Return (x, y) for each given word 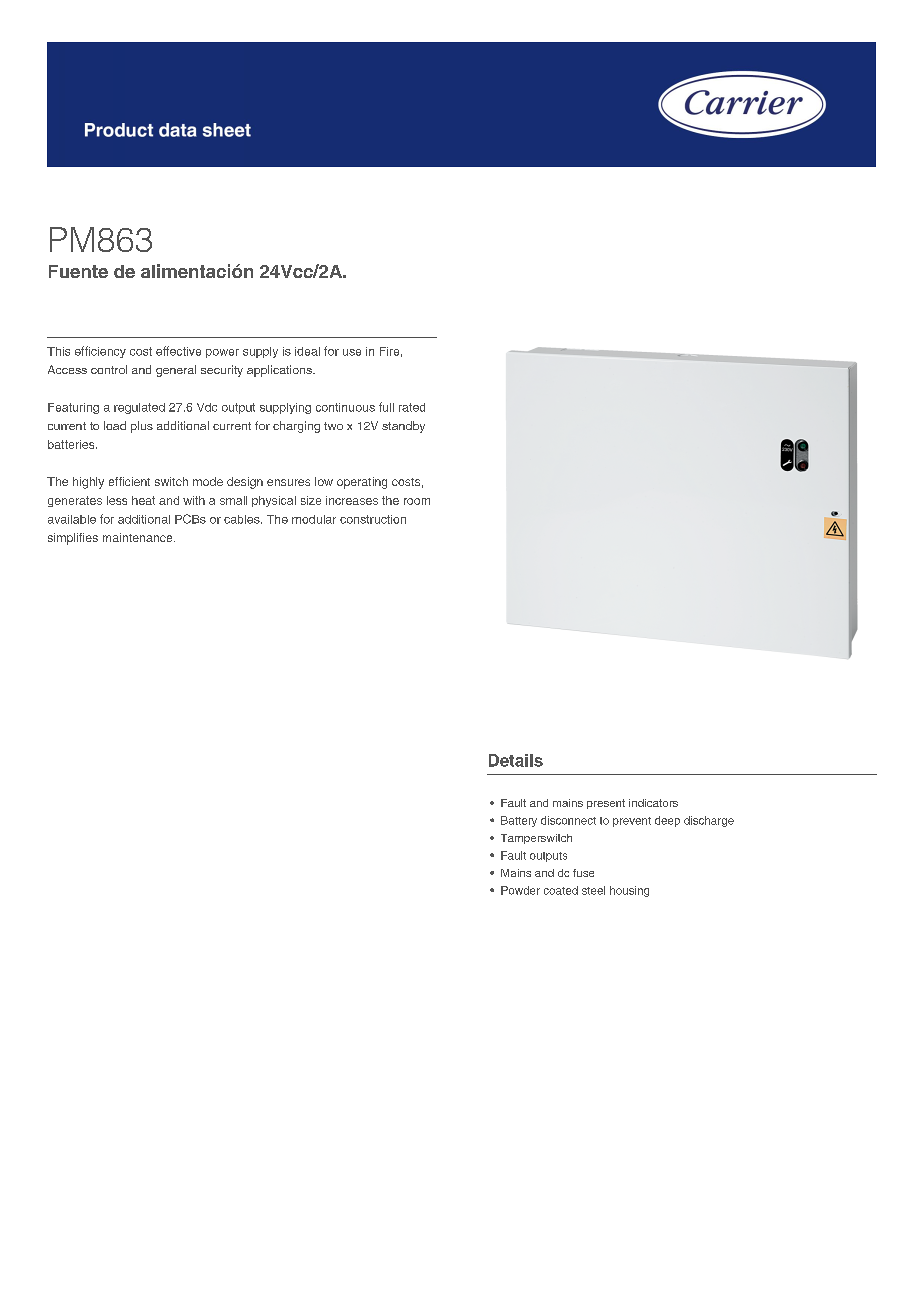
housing (629, 891)
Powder (520, 890)
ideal (307, 351)
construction (373, 519)
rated (412, 407)
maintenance (139, 537)
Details (516, 760)
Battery (519, 821)
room (417, 501)
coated (561, 890)
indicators (653, 803)
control (109, 369)
